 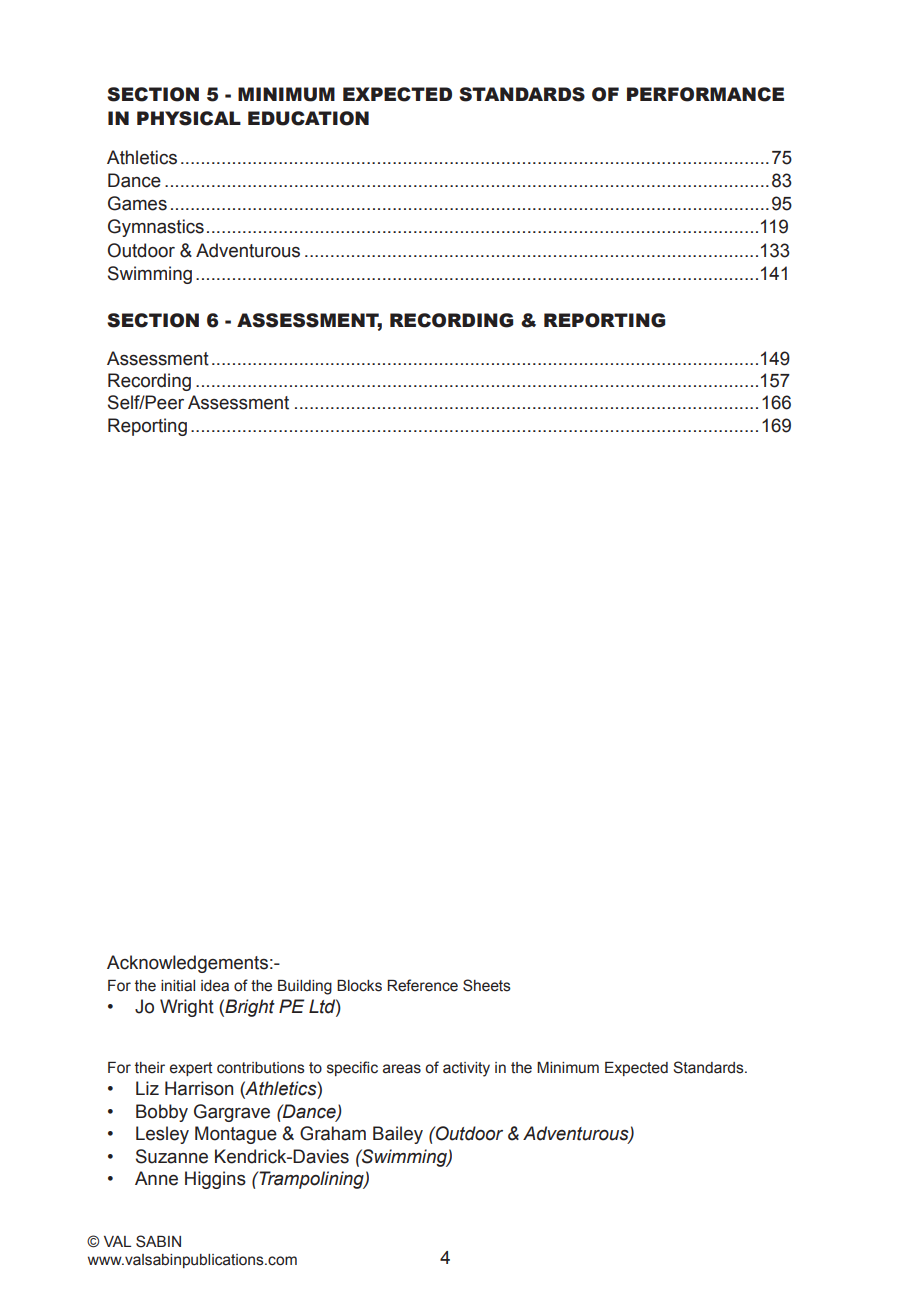 What do you see at coordinates (398, 1135) in the page?
I see `Bailey` at bounding box center [398, 1135].
